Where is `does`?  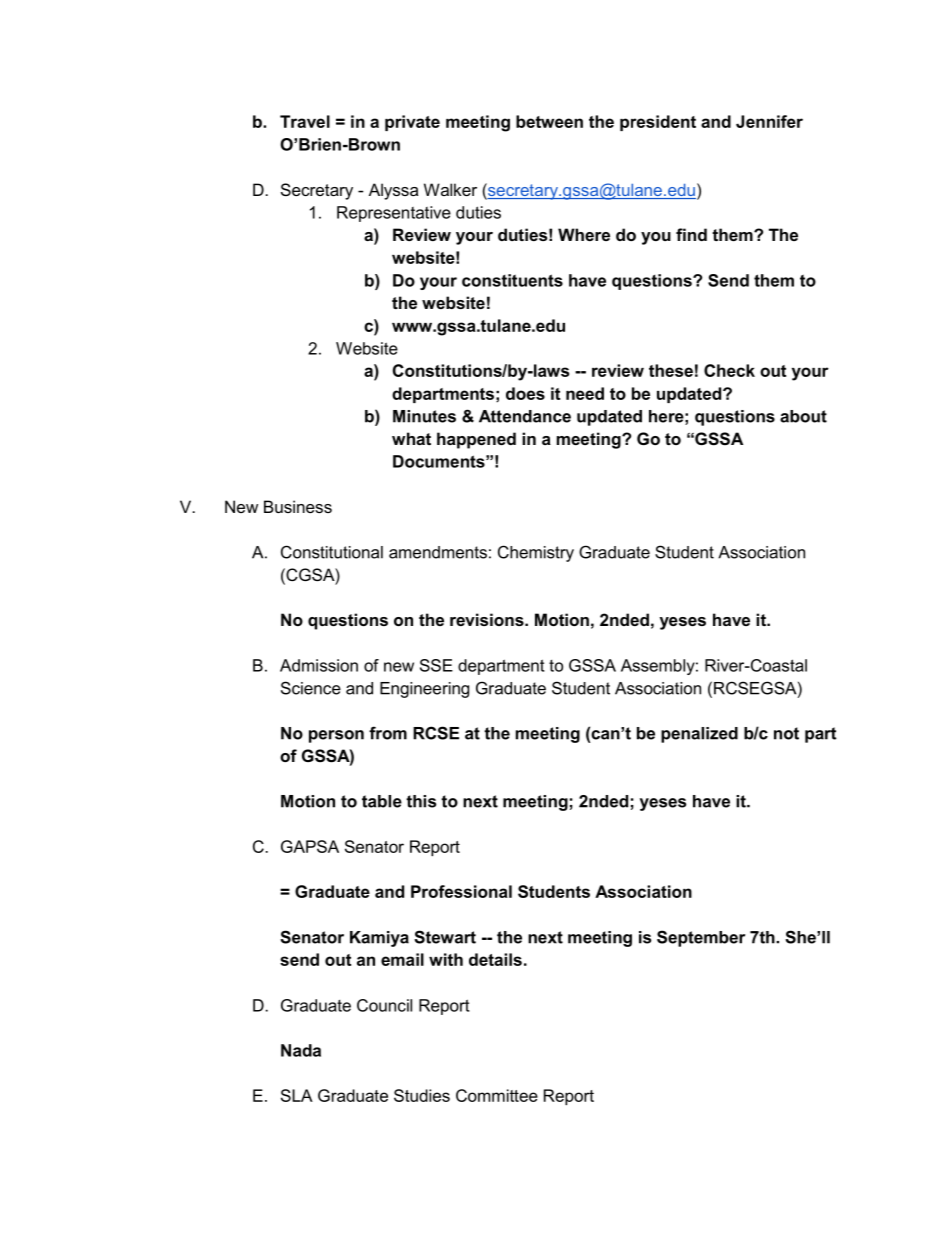
does is located at coordinates (525, 393).
